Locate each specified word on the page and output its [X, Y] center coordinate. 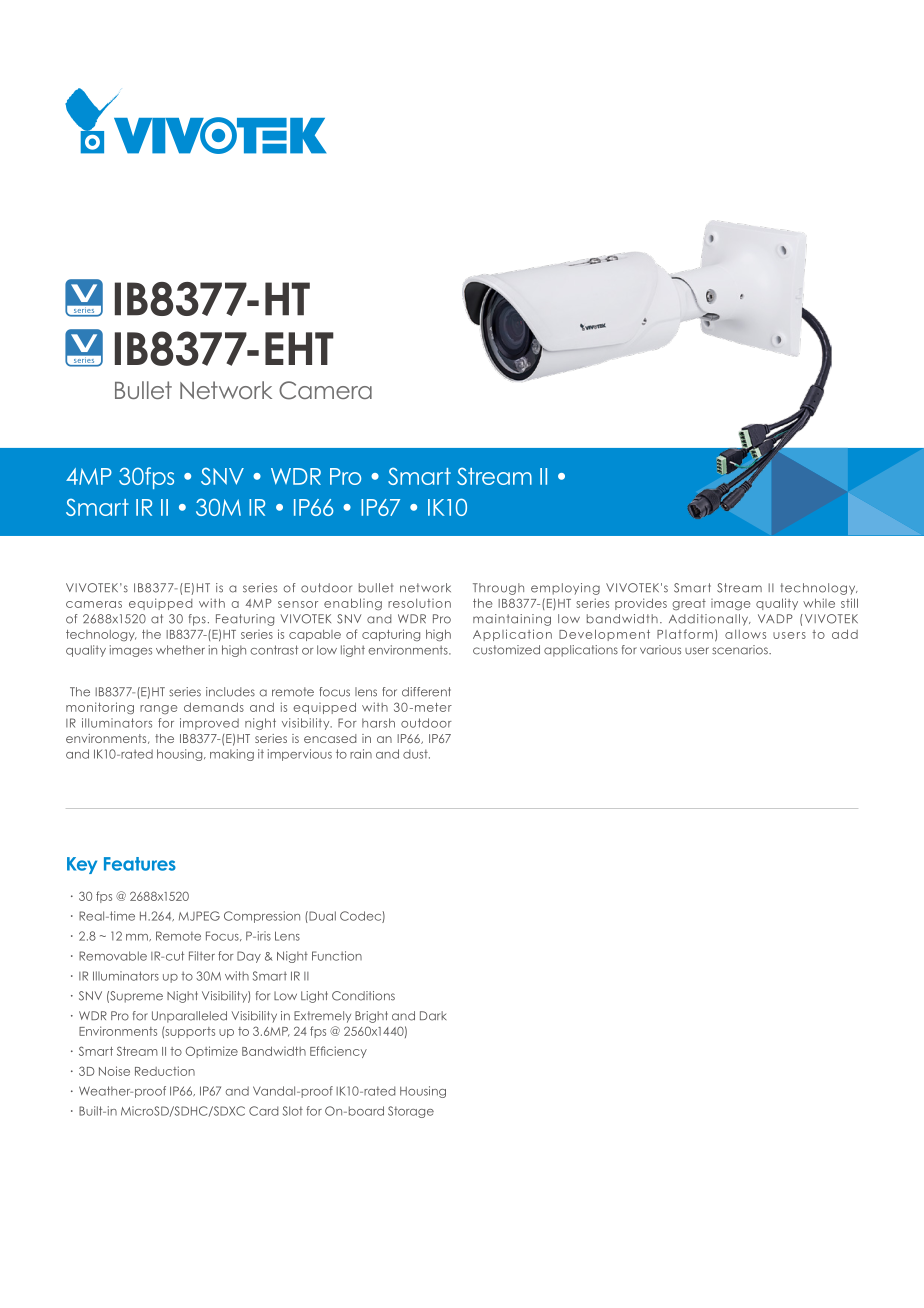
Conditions [363, 996]
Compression [262, 917]
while [819, 603]
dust [416, 754]
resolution [419, 603]
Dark [433, 1016]
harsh [378, 723]
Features [140, 864]
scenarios [741, 650]
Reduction [165, 1071]
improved [209, 724]
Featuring [245, 620]
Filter [202, 956]
